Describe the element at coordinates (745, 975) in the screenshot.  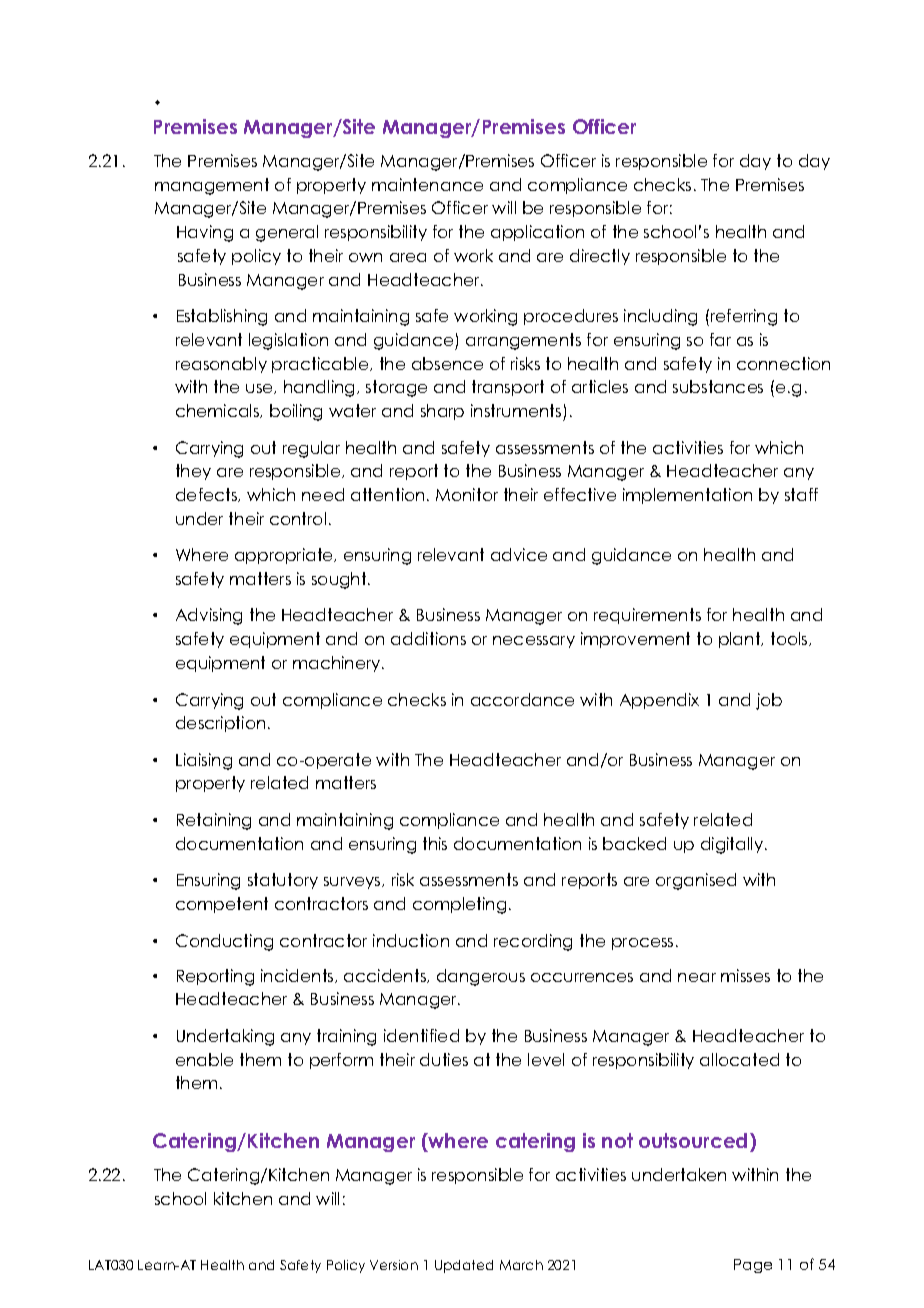
I see `misses` at that location.
